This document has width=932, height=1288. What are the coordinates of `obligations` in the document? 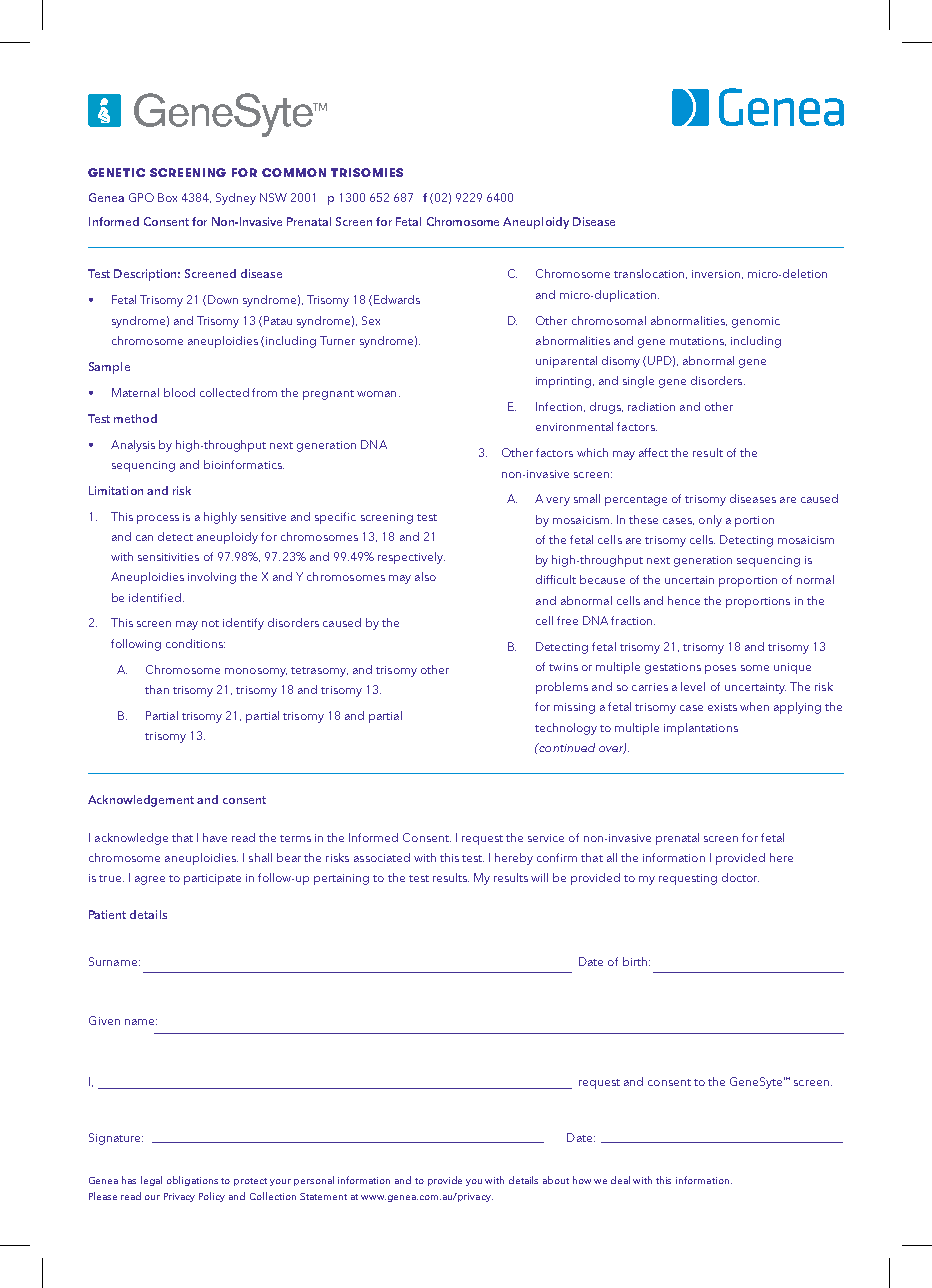 It's located at (192, 1181).
